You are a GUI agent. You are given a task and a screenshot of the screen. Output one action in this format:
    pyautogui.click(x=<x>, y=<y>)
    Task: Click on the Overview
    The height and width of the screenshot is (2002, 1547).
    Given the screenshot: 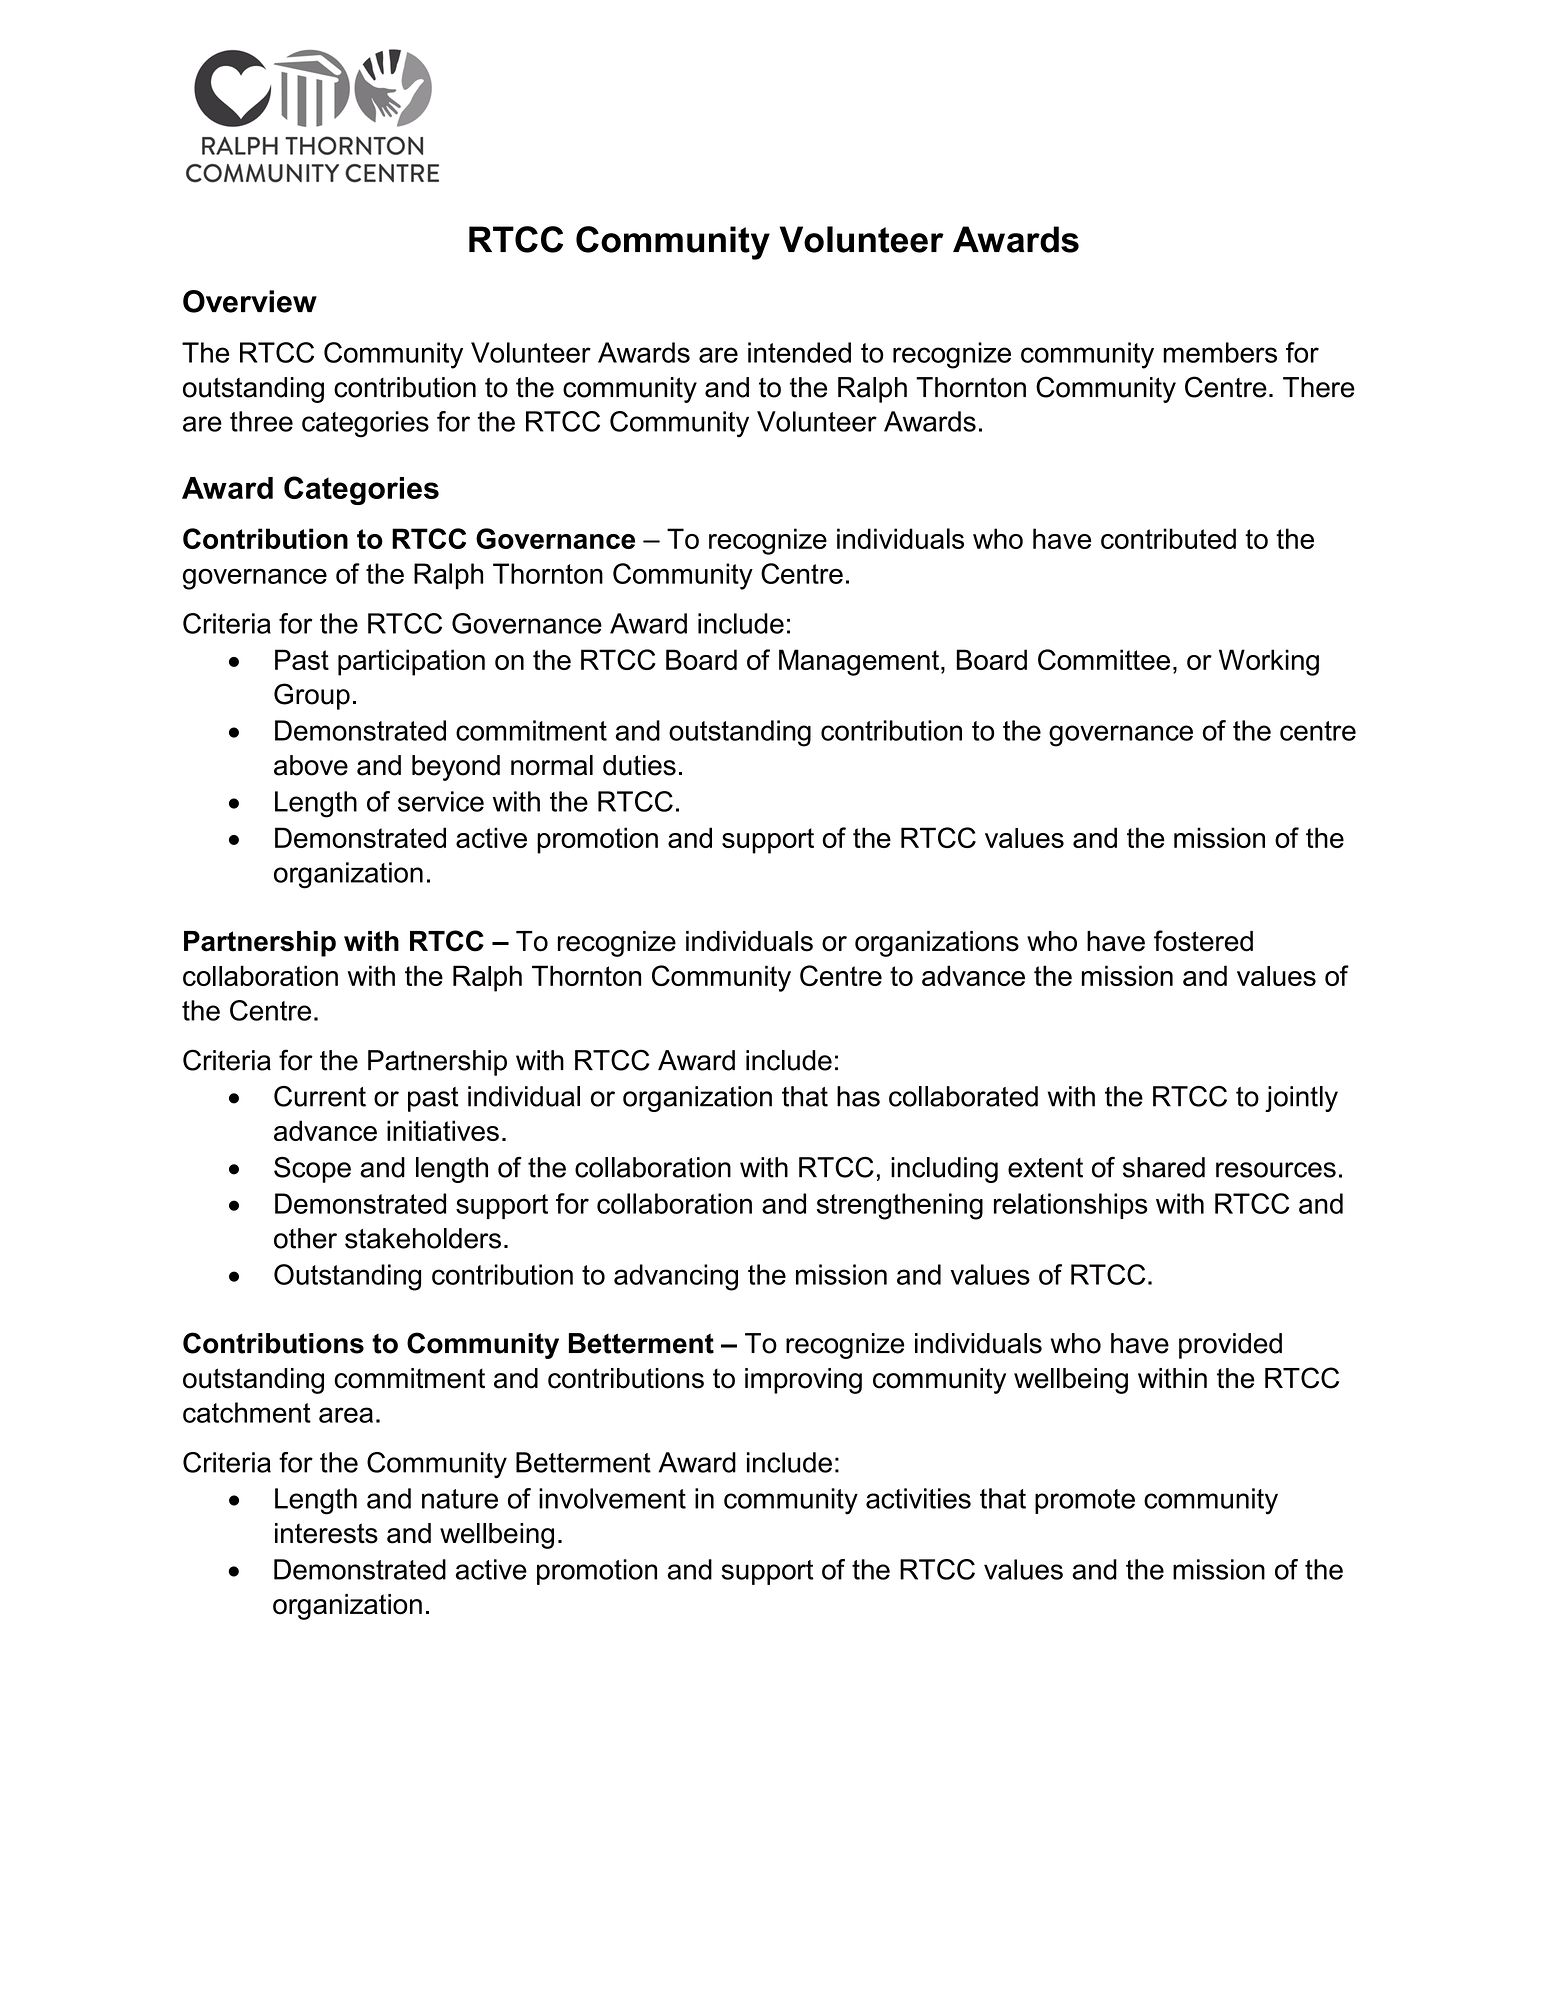 What is the action you would take?
    pyautogui.click(x=250, y=301)
